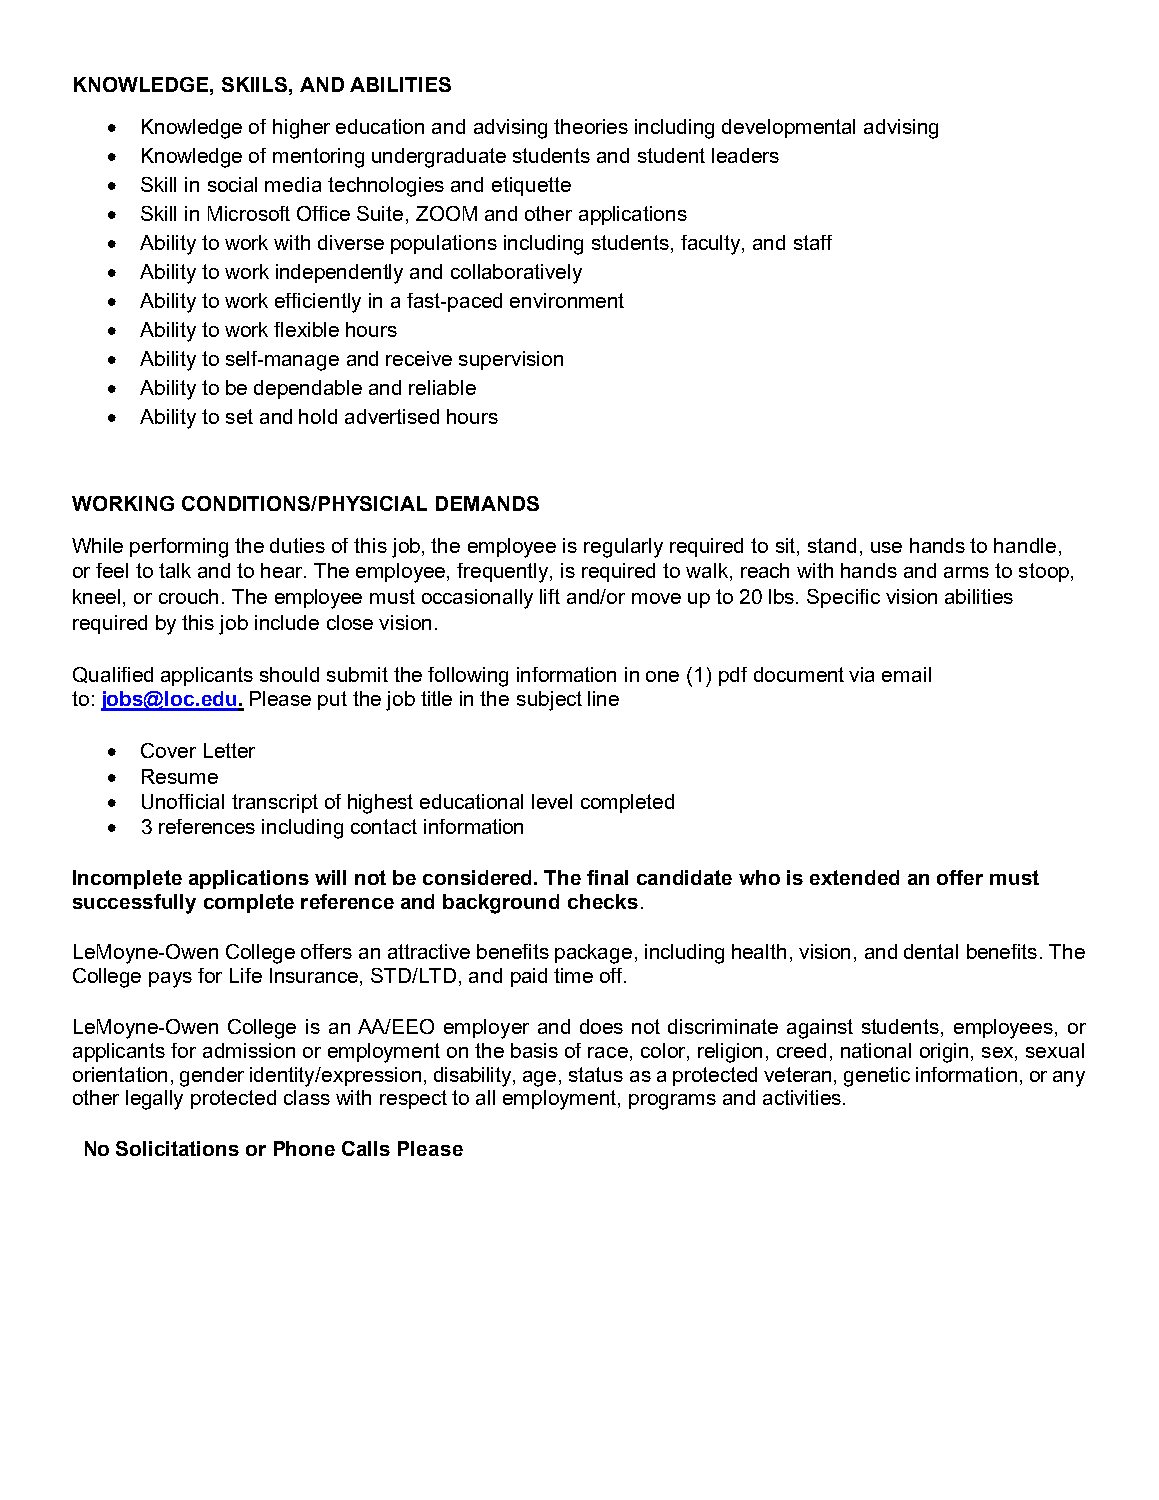 The width and height of the screenshot is (1159, 1500). What do you see at coordinates (596, 1074) in the screenshot?
I see `status` at bounding box center [596, 1074].
